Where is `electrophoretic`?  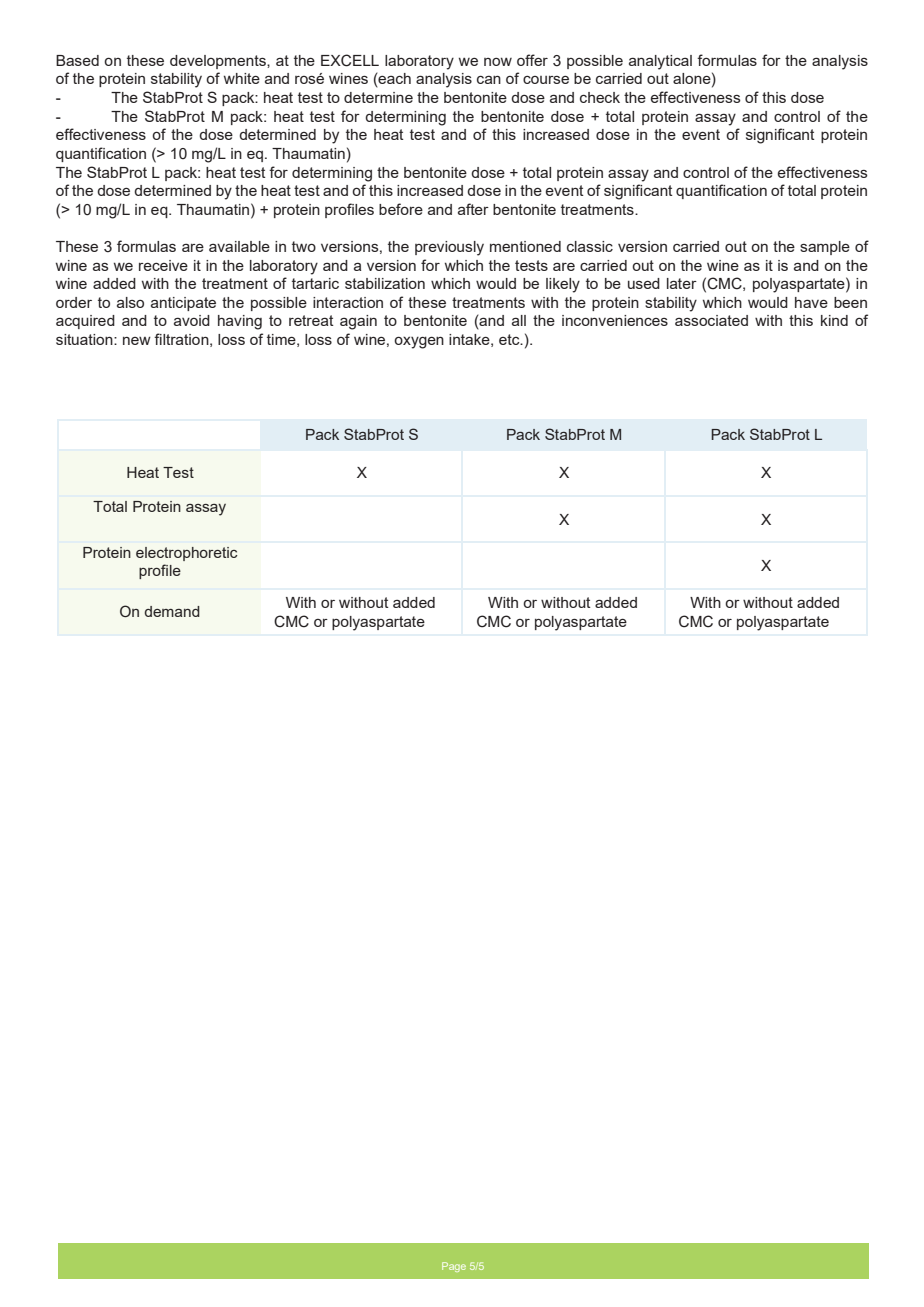 electrophoretic is located at coordinates (187, 554).
